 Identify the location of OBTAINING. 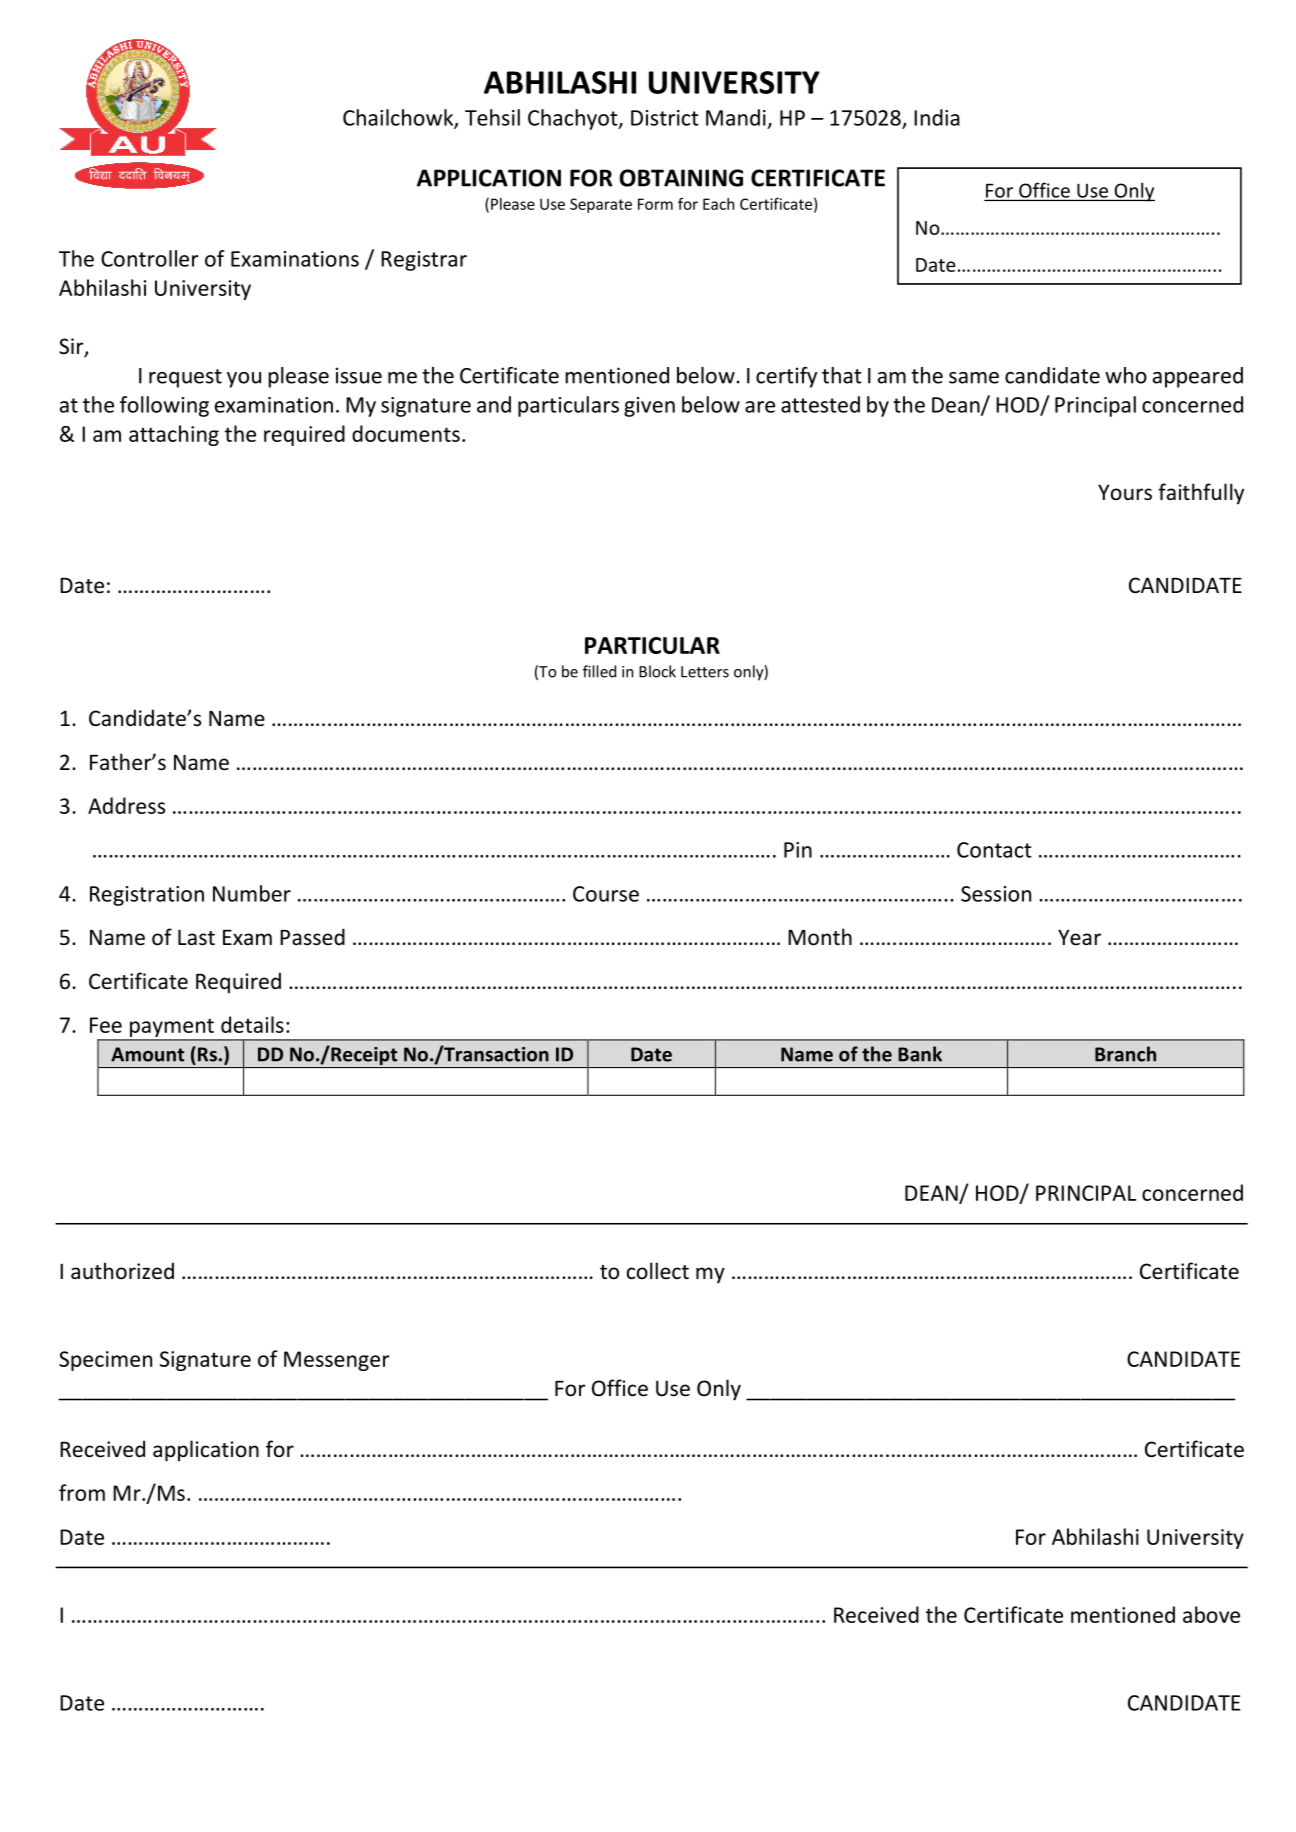
(681, 178).
